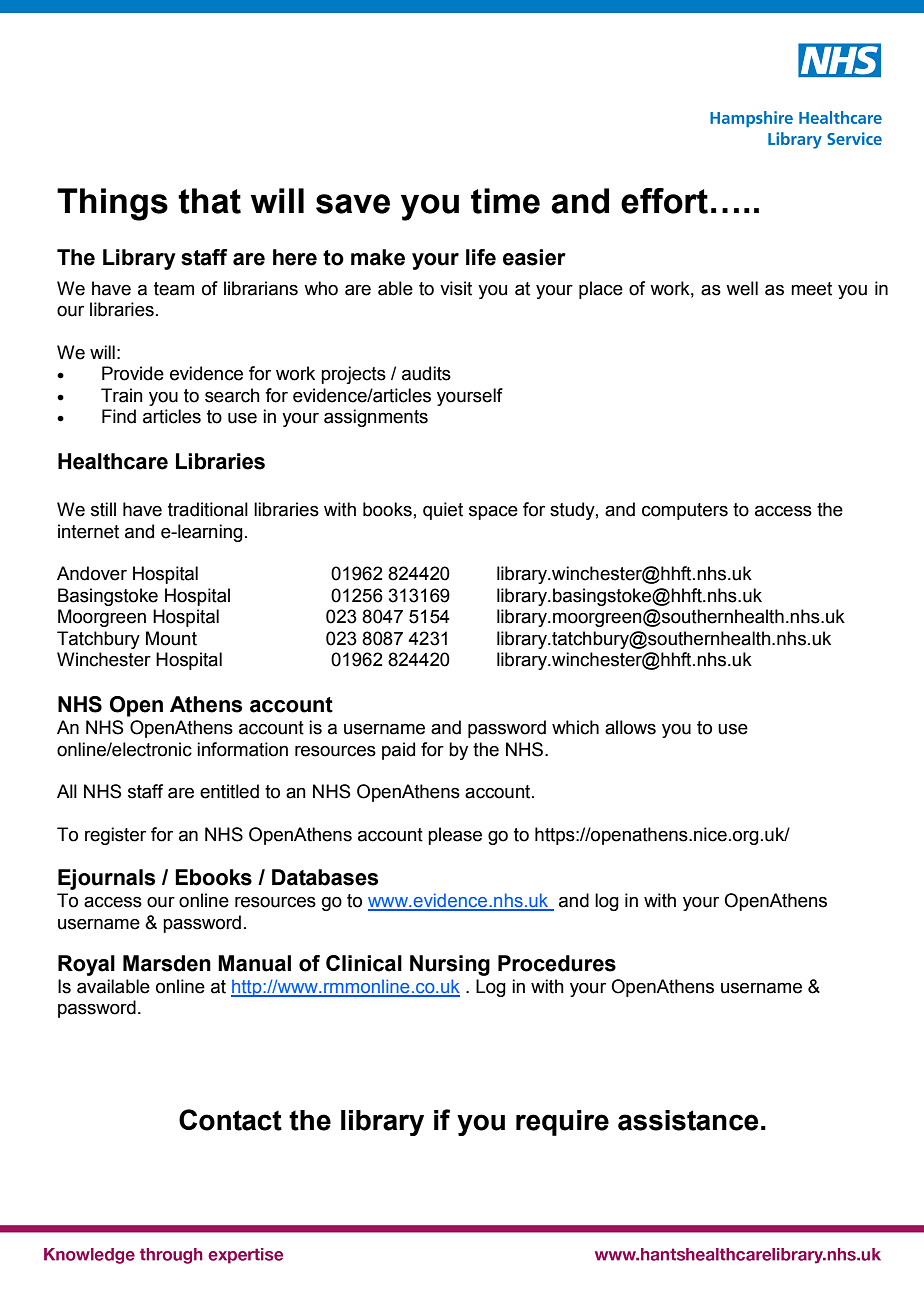 Image resolution: width=924 pixels, height=1308 pixels. Describe the element at coordinates (664, 201) in the screenshot. I see `effort` at that location.
